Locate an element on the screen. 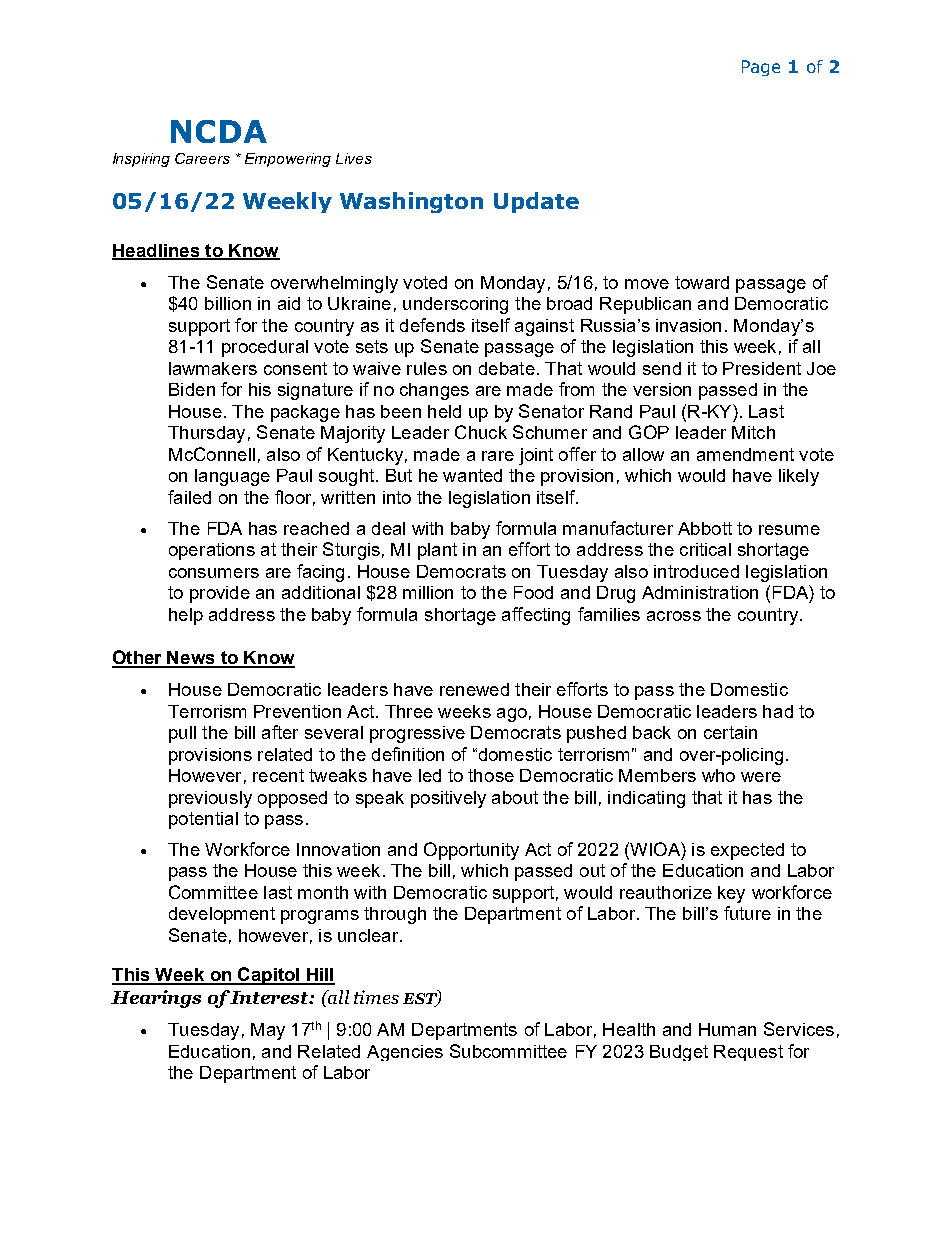  underscoring is located at coordinates (455, 305).
